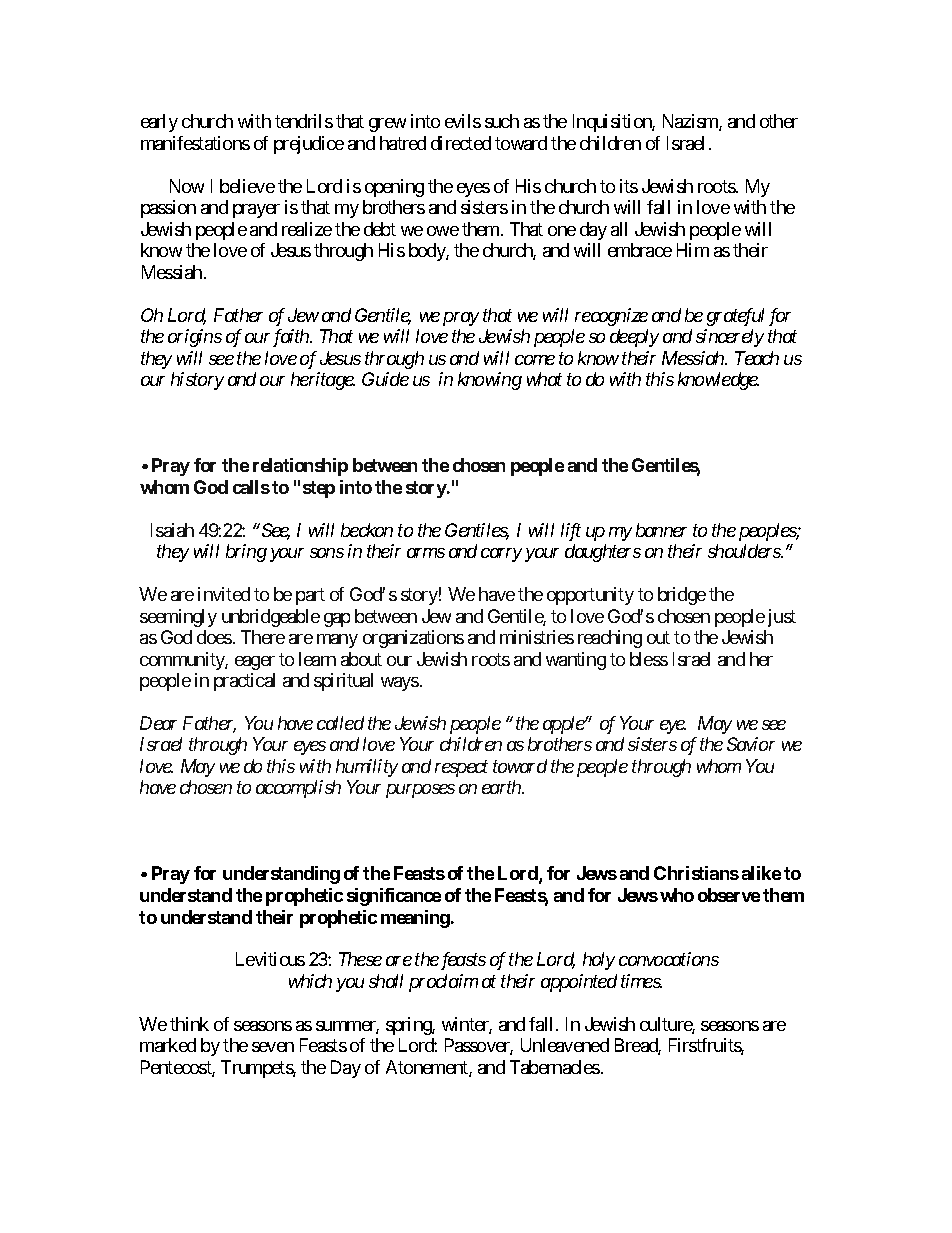 The width and height of the screenshot is (952, 1233). Describe the element at coordinates (745, 551) in the screenshot. I see `shoulders` at that location.
